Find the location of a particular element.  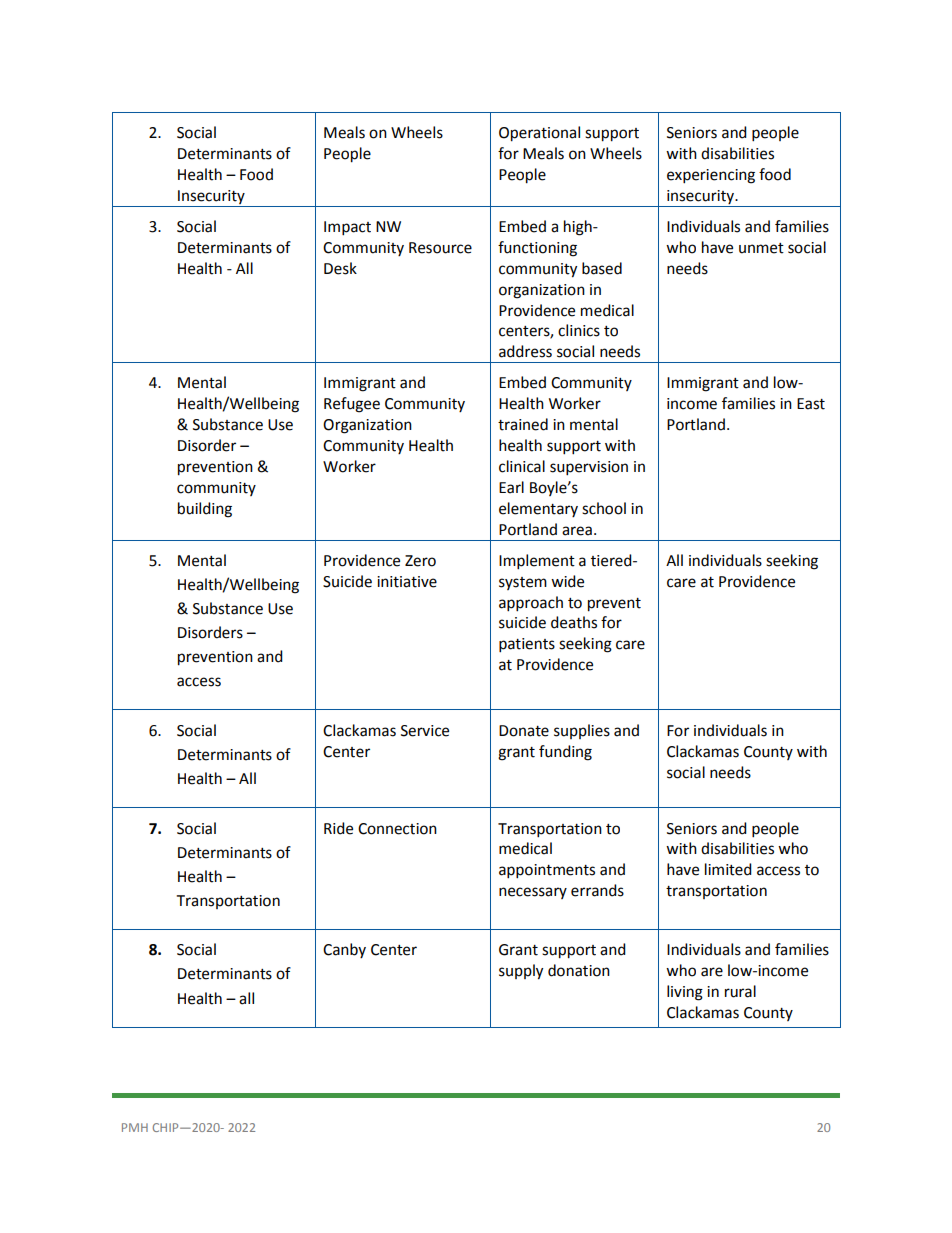

Impact is located at coordinates (347, 228).
